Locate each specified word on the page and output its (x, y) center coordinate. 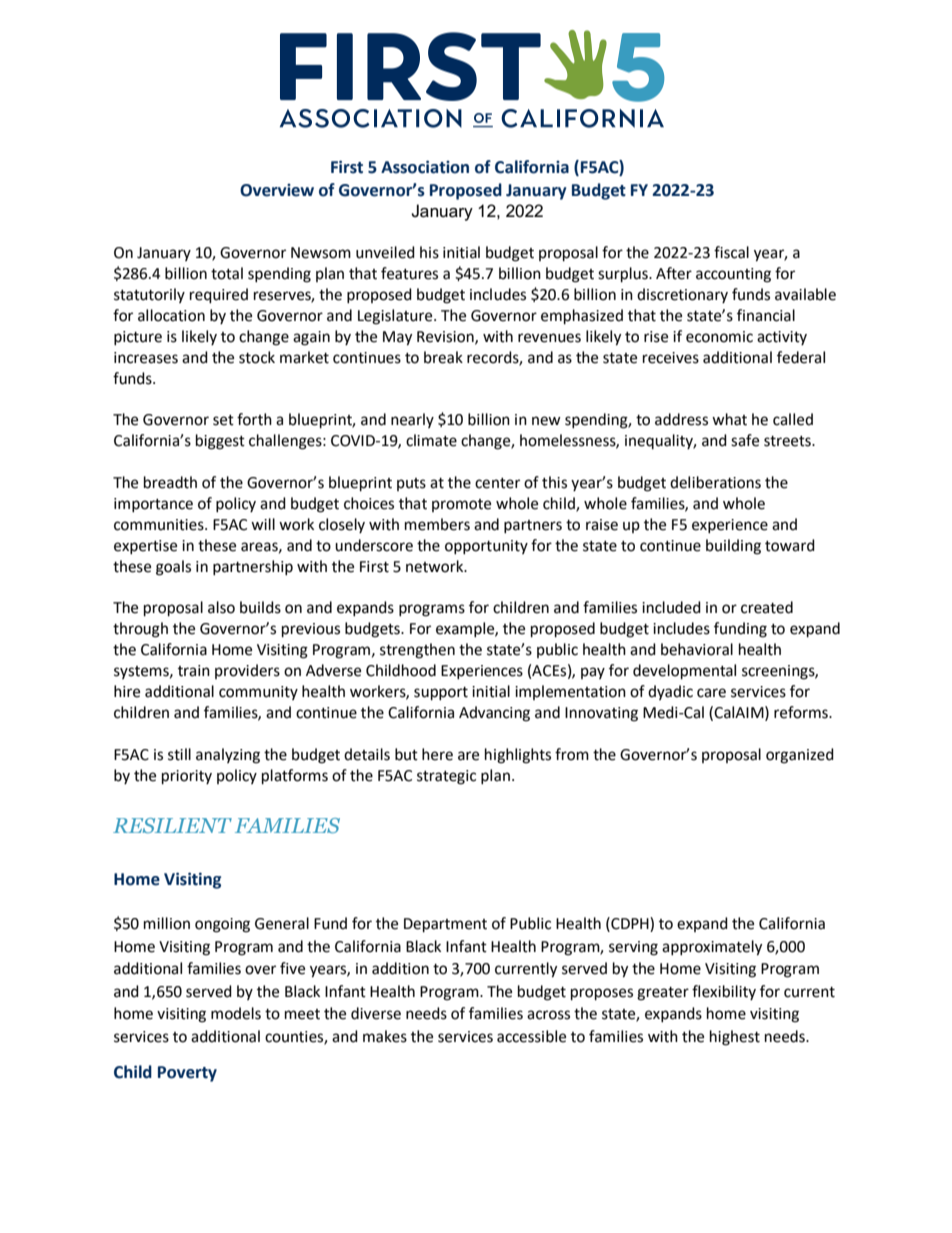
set (223, 420)
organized (800, 756)
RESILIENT (172, 825)
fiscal (731, 252)
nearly (412, 420)
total (227, 273)
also (221, 607)
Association (425, 167)
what (729, 419)
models (236, 1013)
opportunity (486, 547)
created (767, 607)
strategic (446, 777)
